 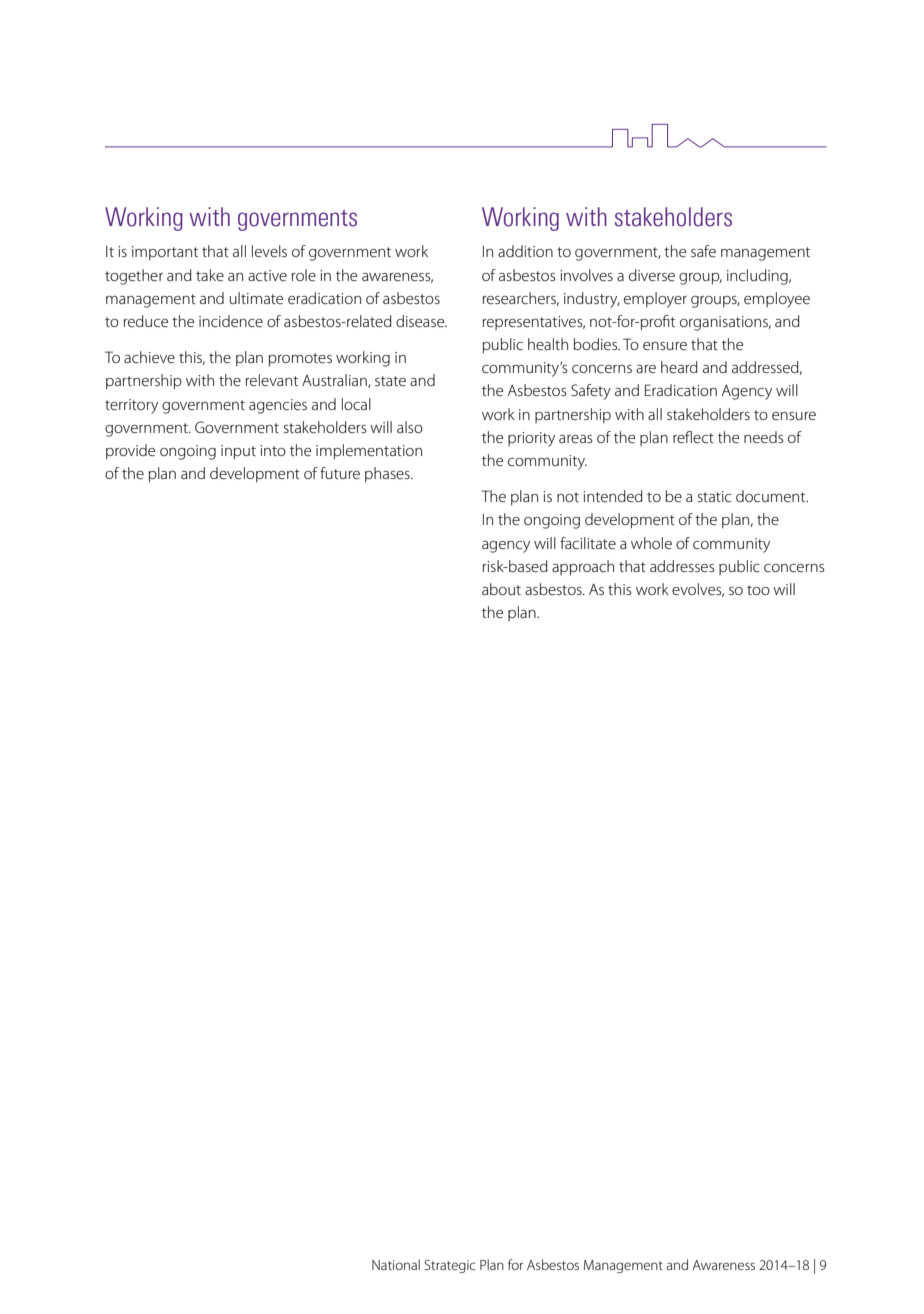 What do you see at coordinates (758, 590) in the document?
I see `too` at bounding box center [758, 590].
